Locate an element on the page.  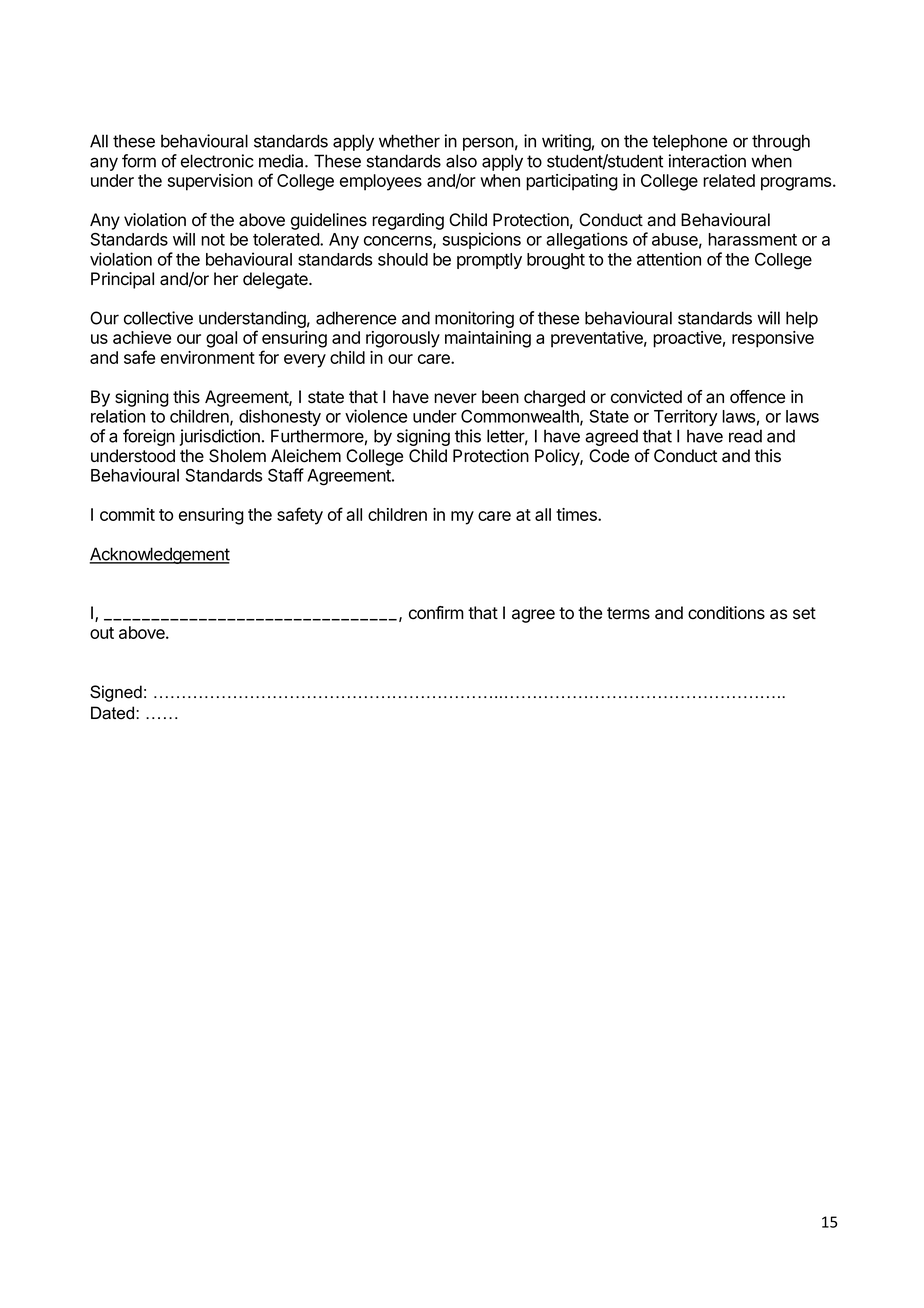
interaction is located at coordinates (707, 161).
